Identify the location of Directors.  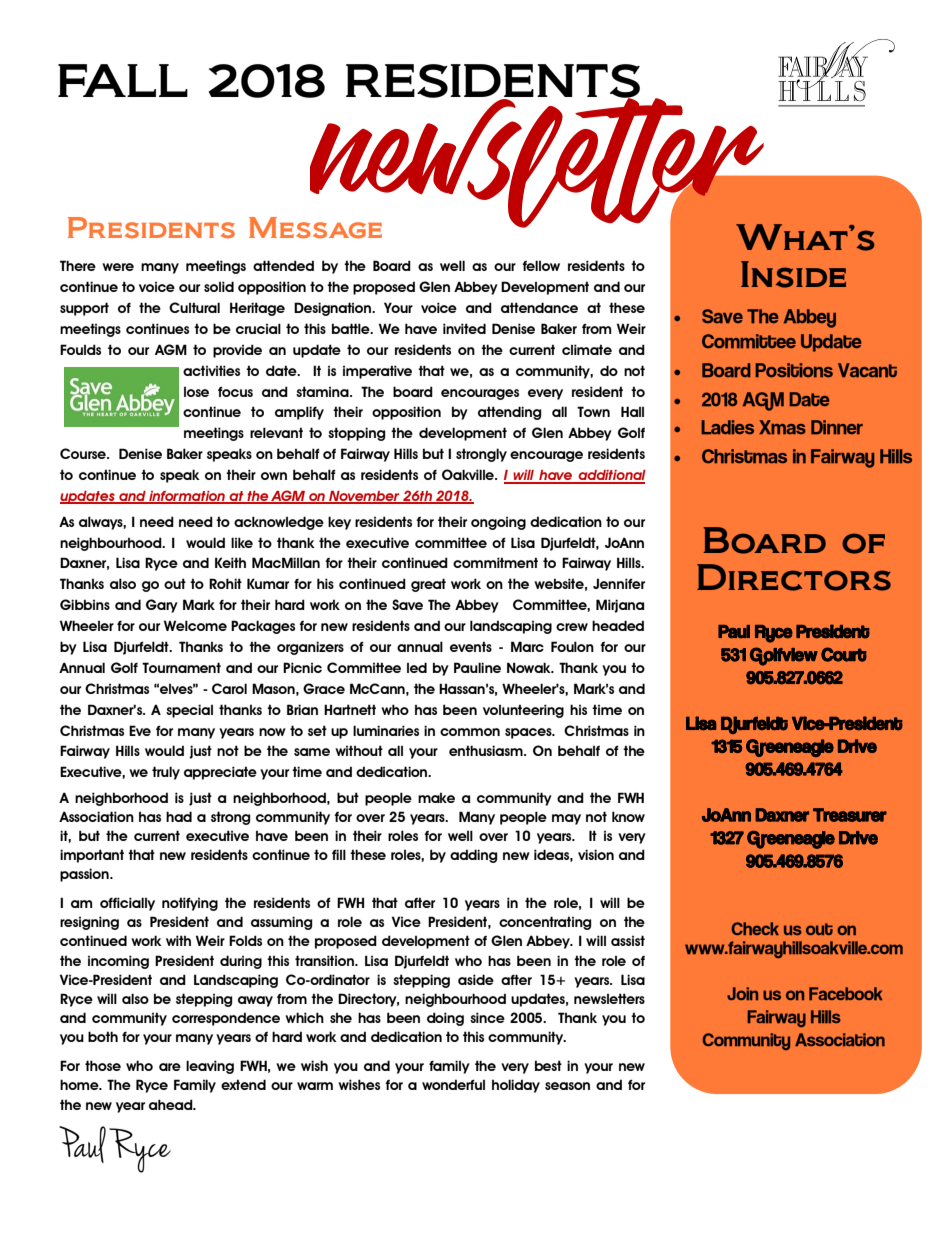
(794, 577).
